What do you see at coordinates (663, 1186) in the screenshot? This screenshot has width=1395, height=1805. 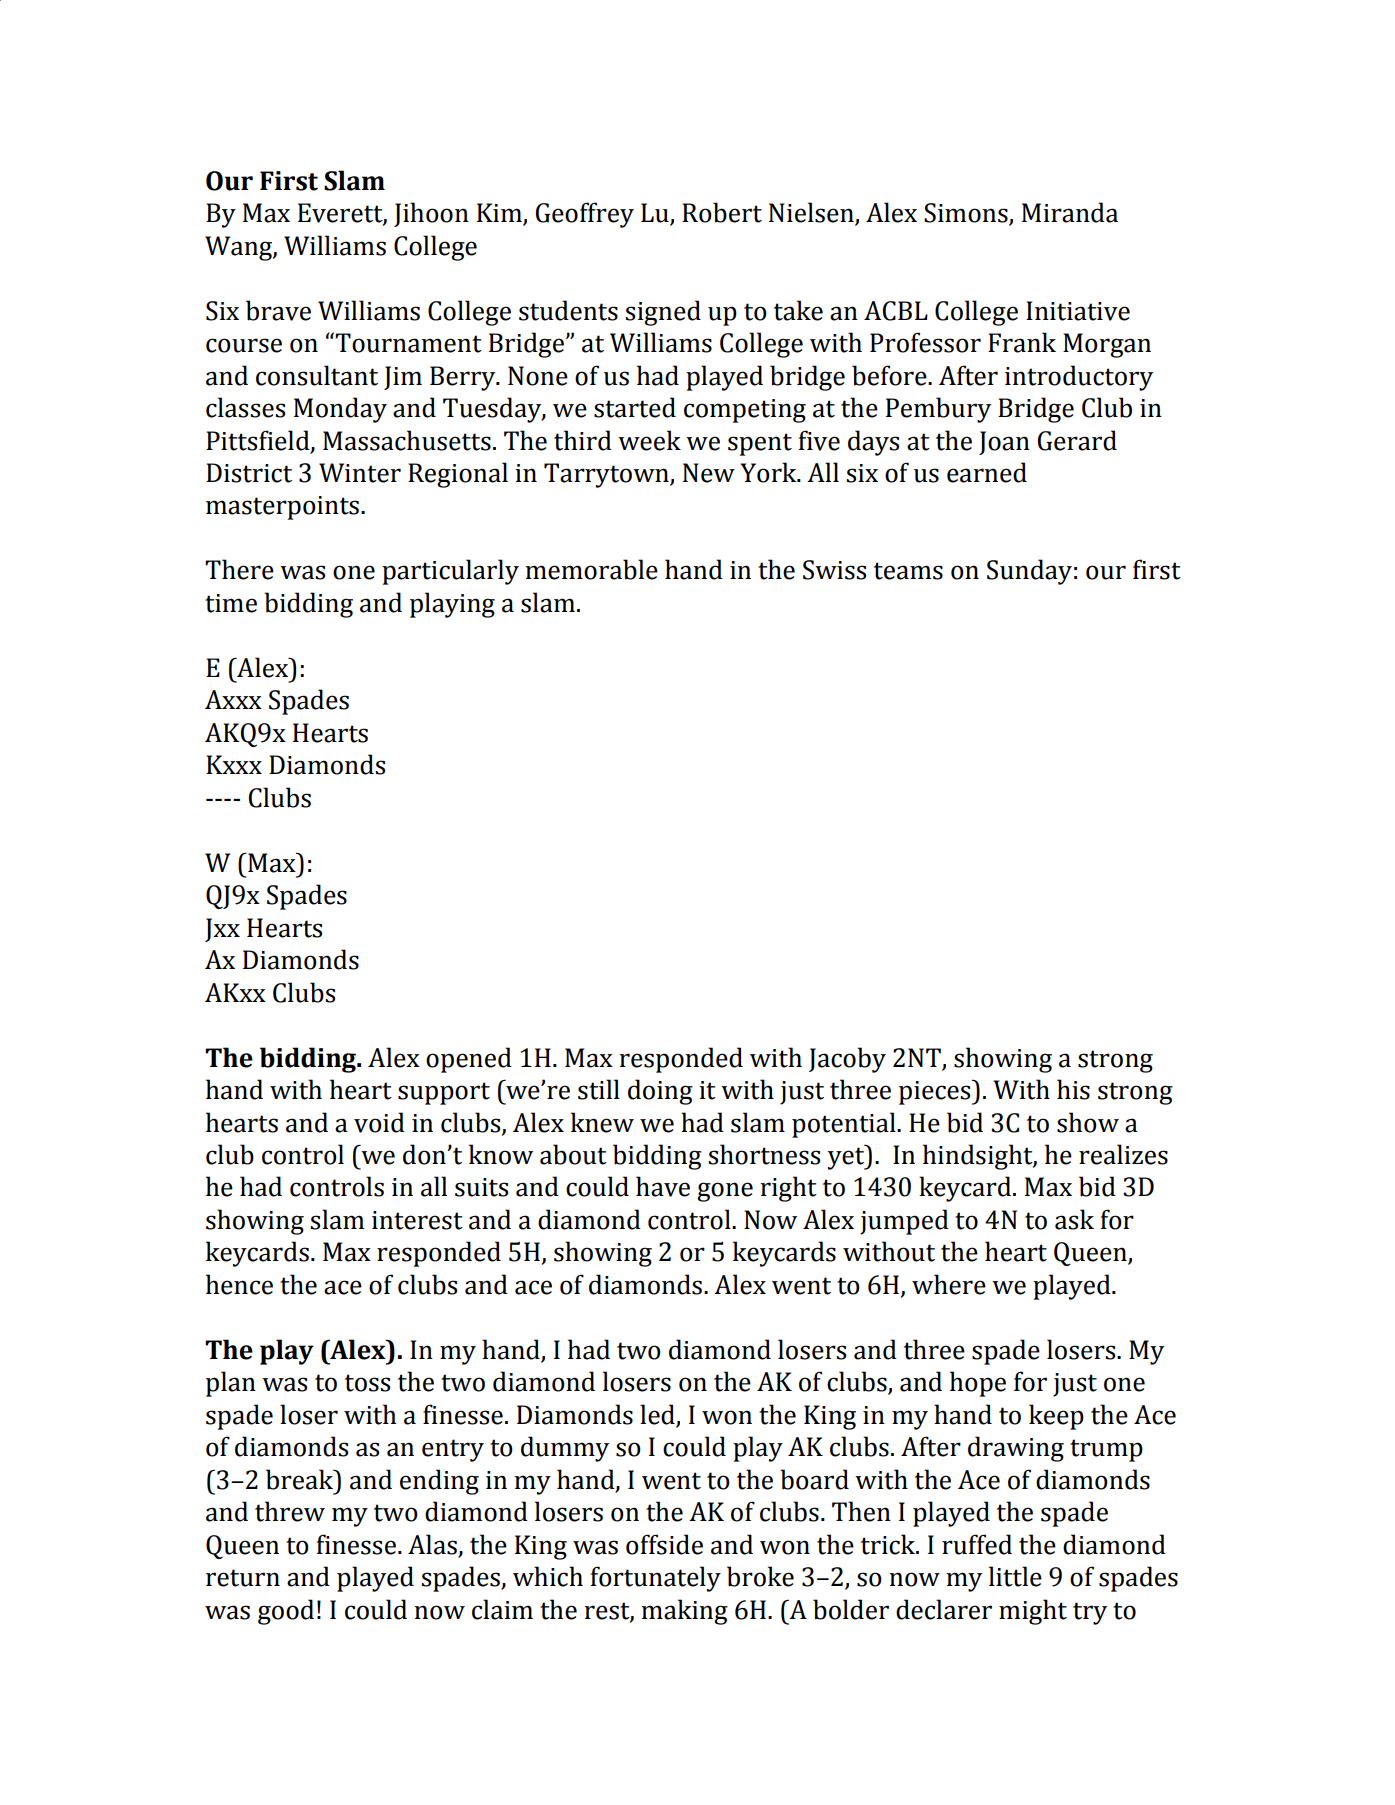 I see `have` at bounding box center [663, 1186].
